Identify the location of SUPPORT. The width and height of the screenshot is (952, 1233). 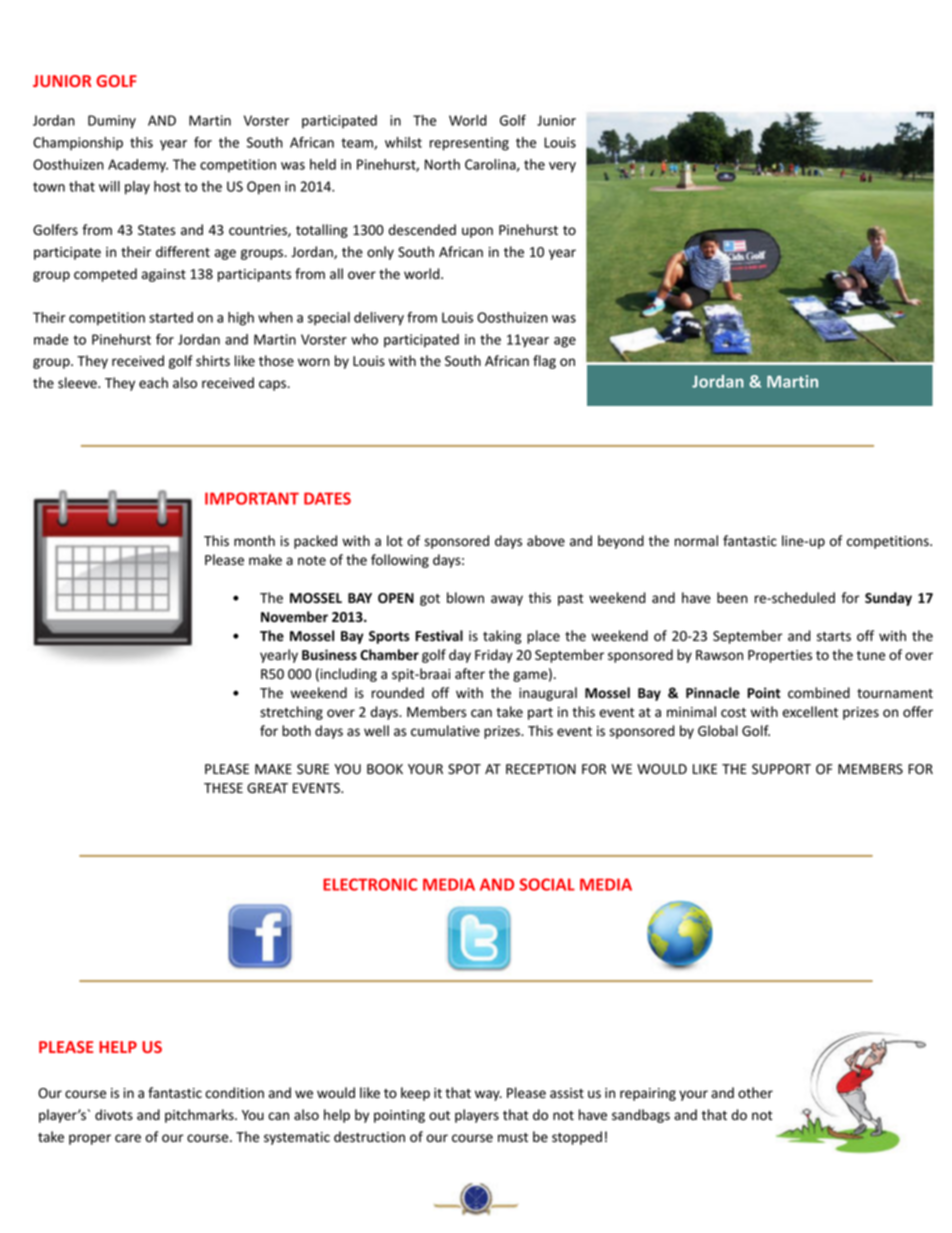
(781, 769).
